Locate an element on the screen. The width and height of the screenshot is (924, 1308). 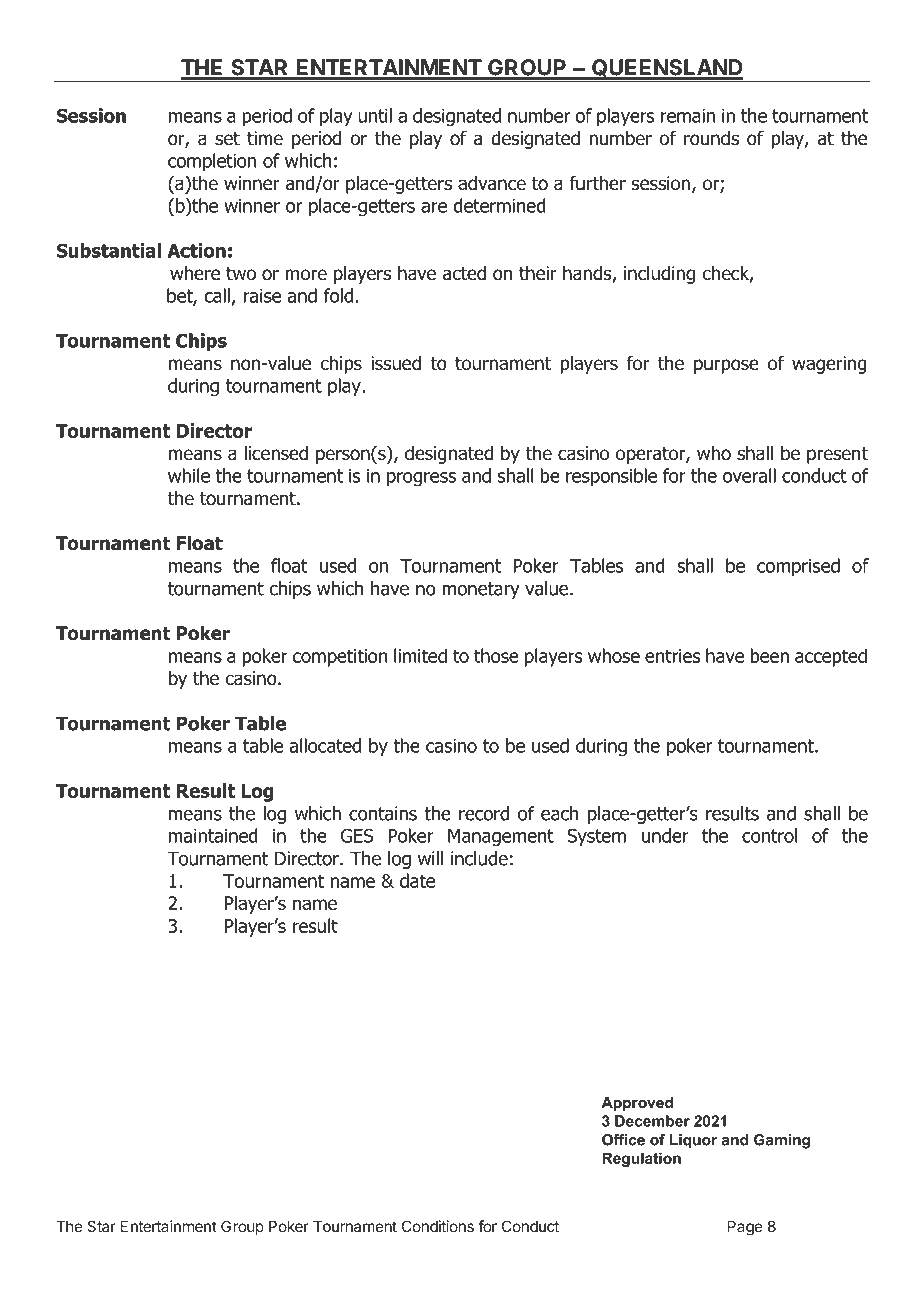
until is located at coordinates (375, 115).
